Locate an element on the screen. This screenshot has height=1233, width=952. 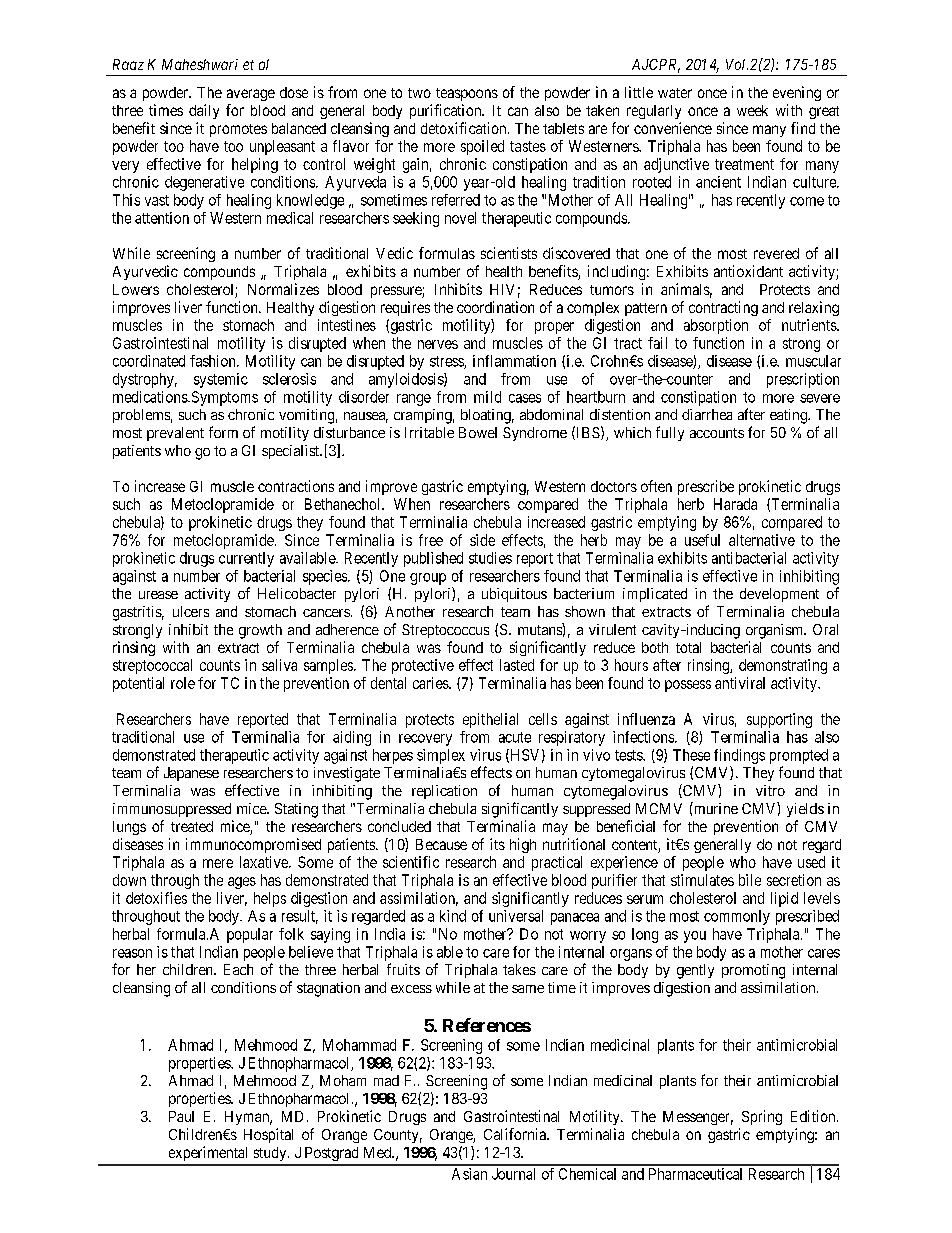
Harada is located at coordinates (735, 504).
